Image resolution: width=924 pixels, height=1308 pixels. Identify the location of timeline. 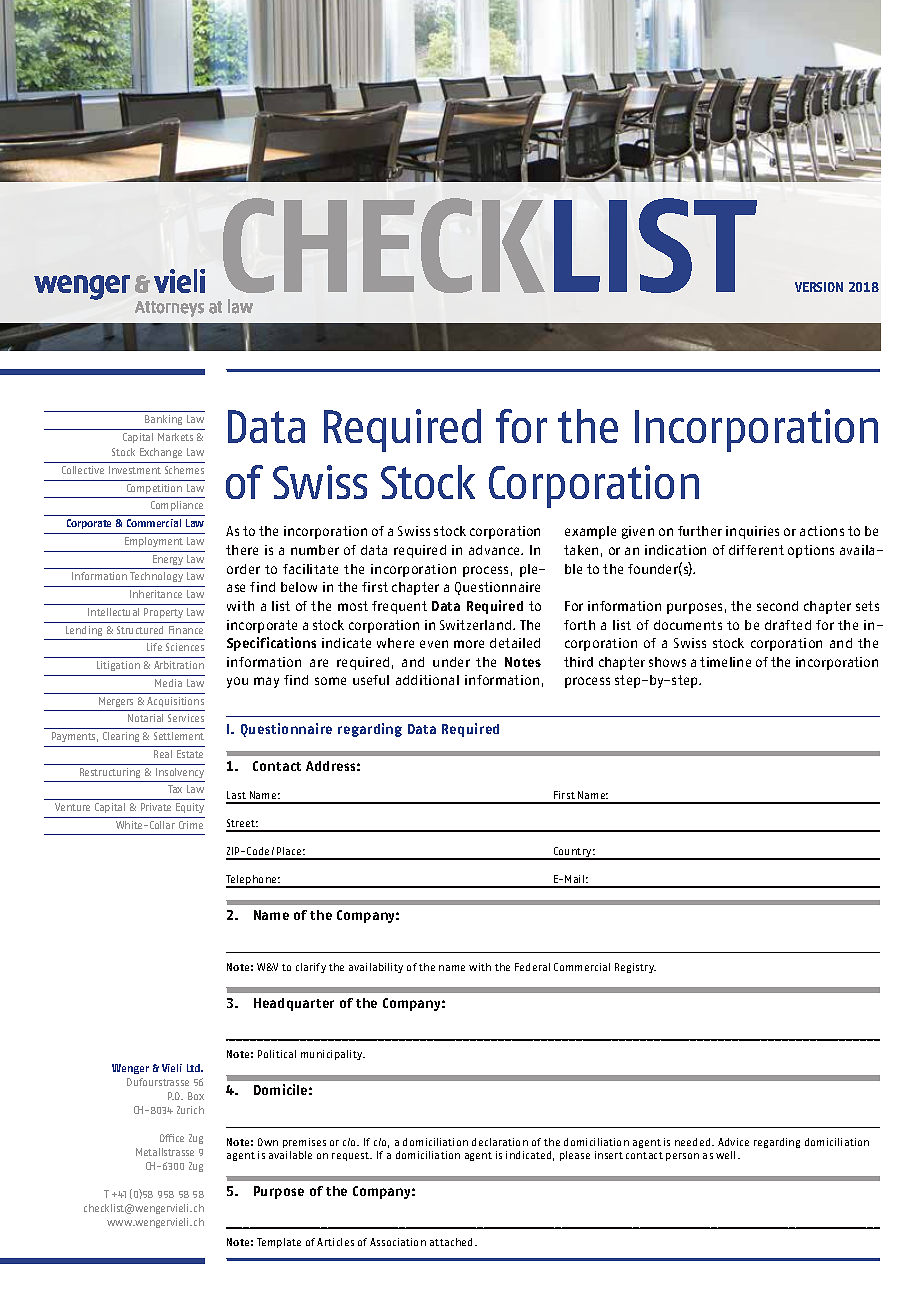
(725, 662).
